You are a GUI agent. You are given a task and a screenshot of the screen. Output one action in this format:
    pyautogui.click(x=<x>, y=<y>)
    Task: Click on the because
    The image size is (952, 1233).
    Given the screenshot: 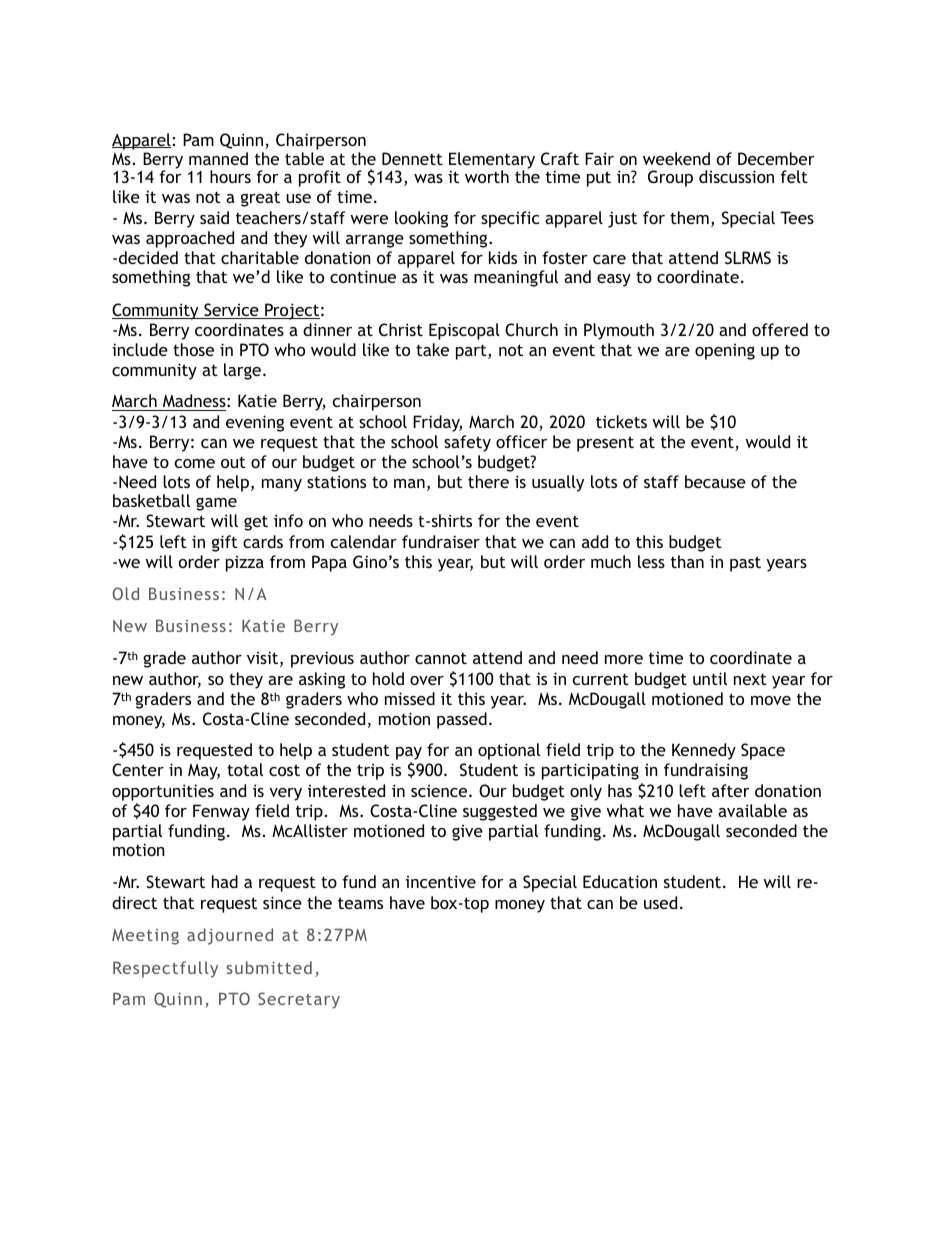 What is the action you would take?
    pyautogui.click(x=715, y=481)
